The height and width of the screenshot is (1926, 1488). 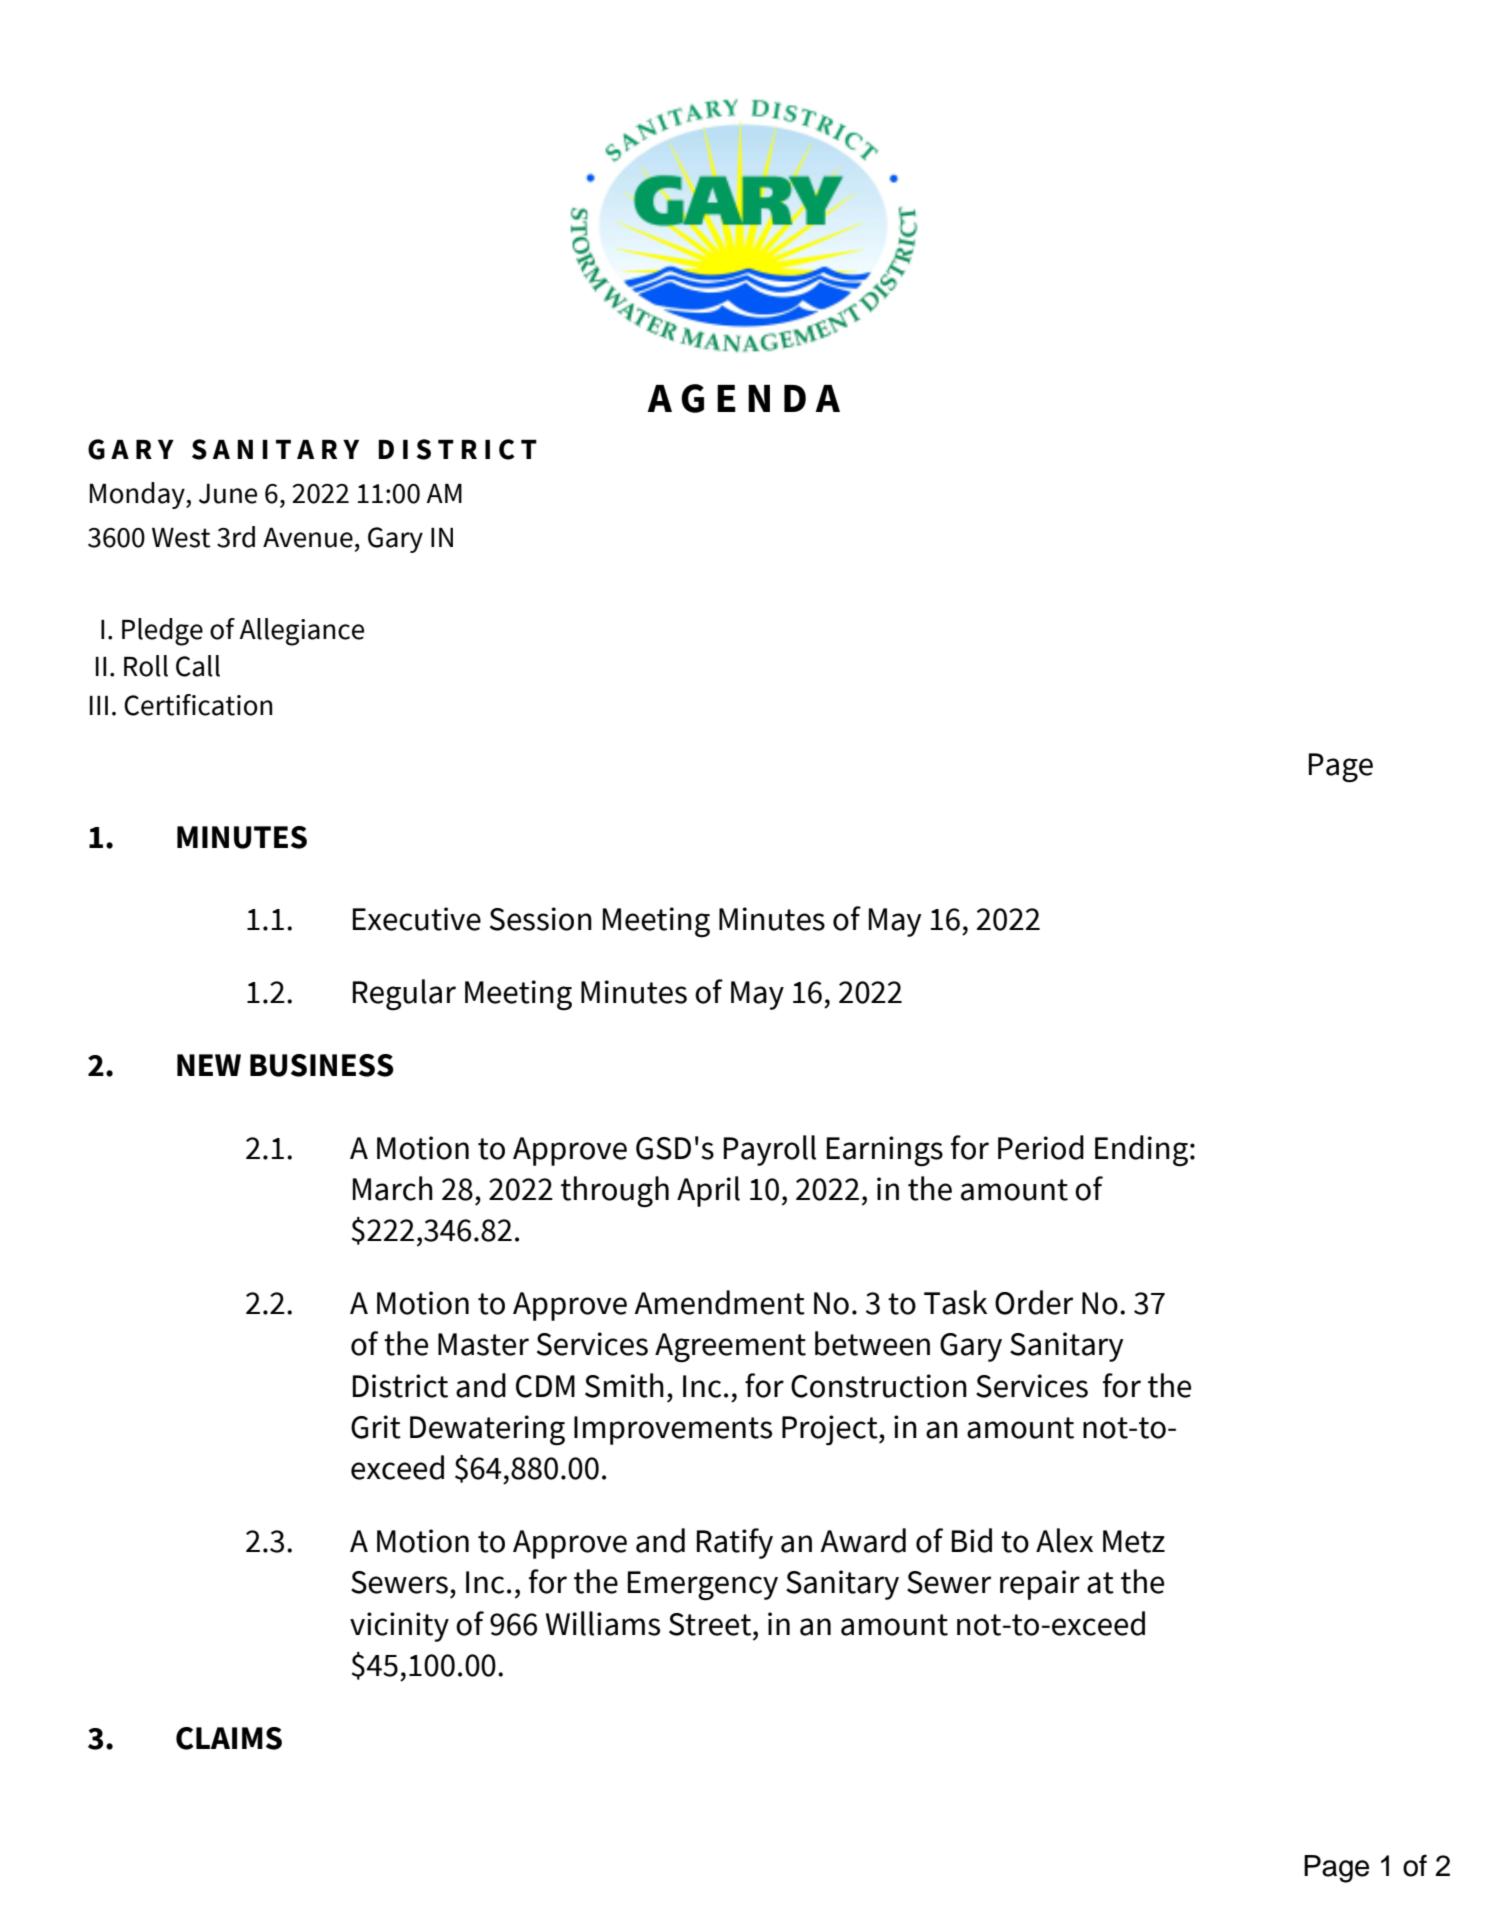 I want to click on Period, so click(x=1041, y=1147).
